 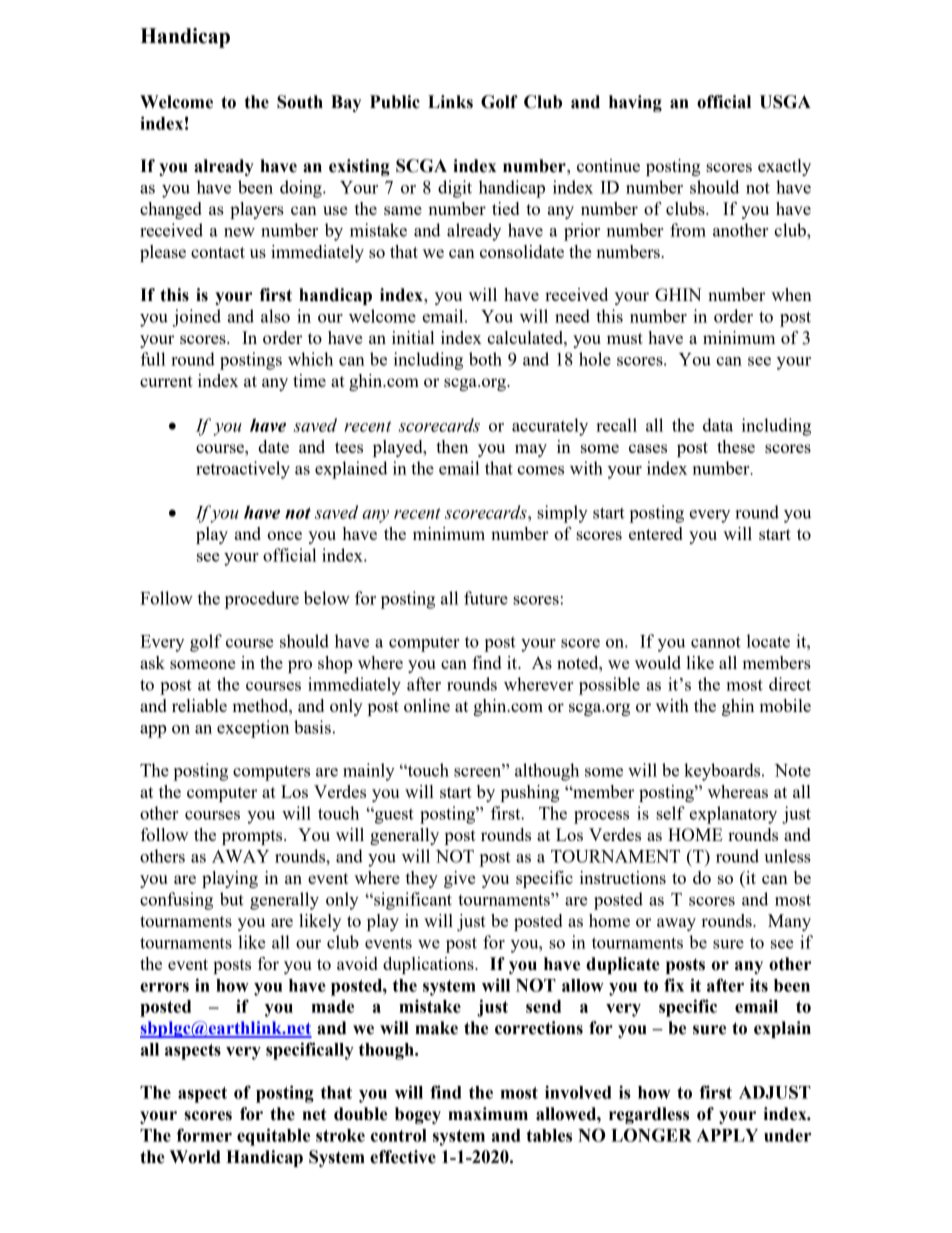 I want to click on former, so click(x=204, y=1135).
